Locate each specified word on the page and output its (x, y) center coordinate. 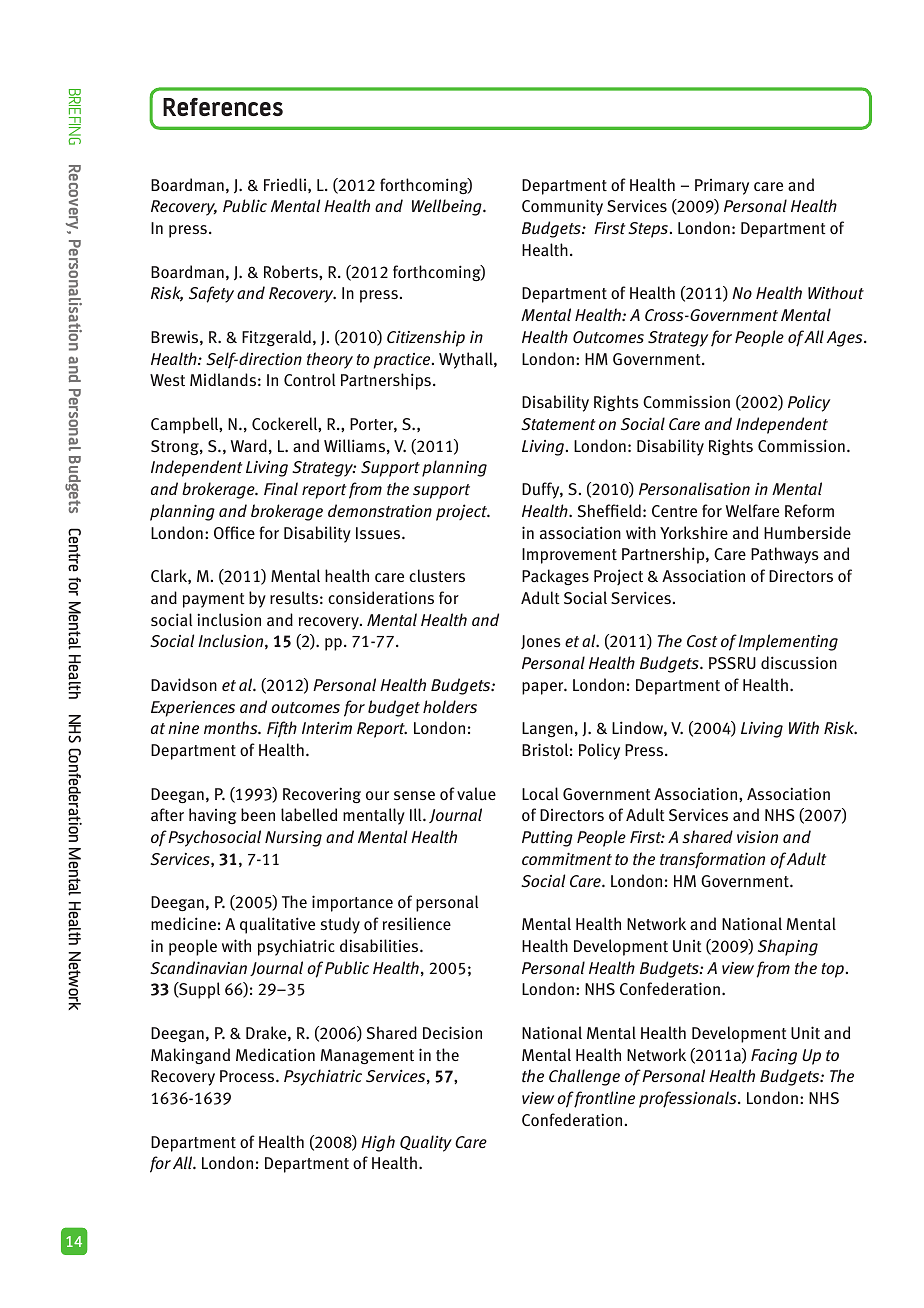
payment (214, 600)
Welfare (752, 510)
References (223, 107)
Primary (722, 187)
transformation (712, 860)
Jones (541, 642)
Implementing (788, 642)
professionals (689, 1099)
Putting (547, 838)
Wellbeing (448, 207)
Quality (426, 1143)
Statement (558, 424)
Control (309, 379)
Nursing (293, 839)
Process (248, 1076)
